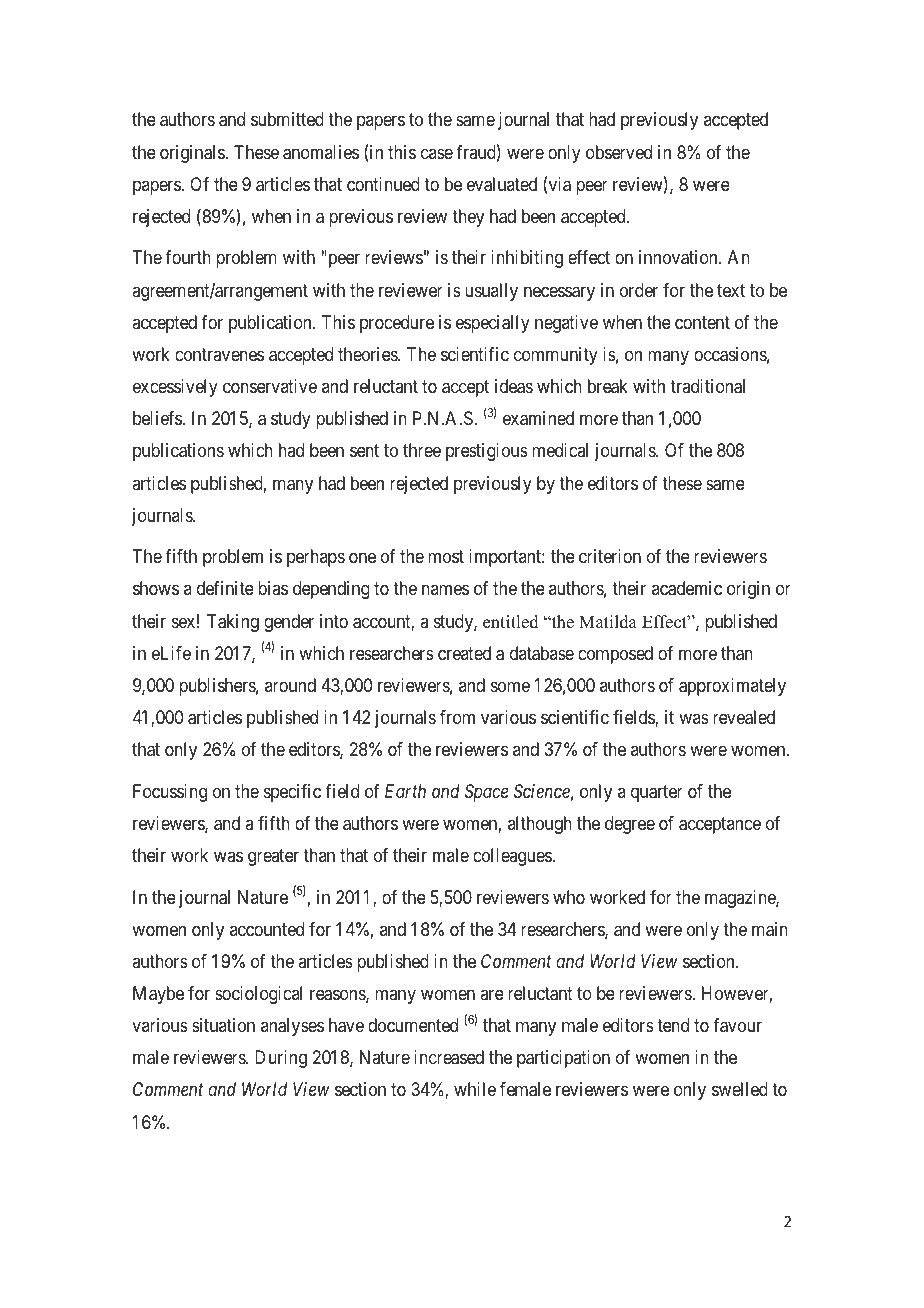 Image resolution: width=924 pixels, height=1308 pixels. Describe the element at coordinates (287, 119) in the document. I see `submitted` at that location.
